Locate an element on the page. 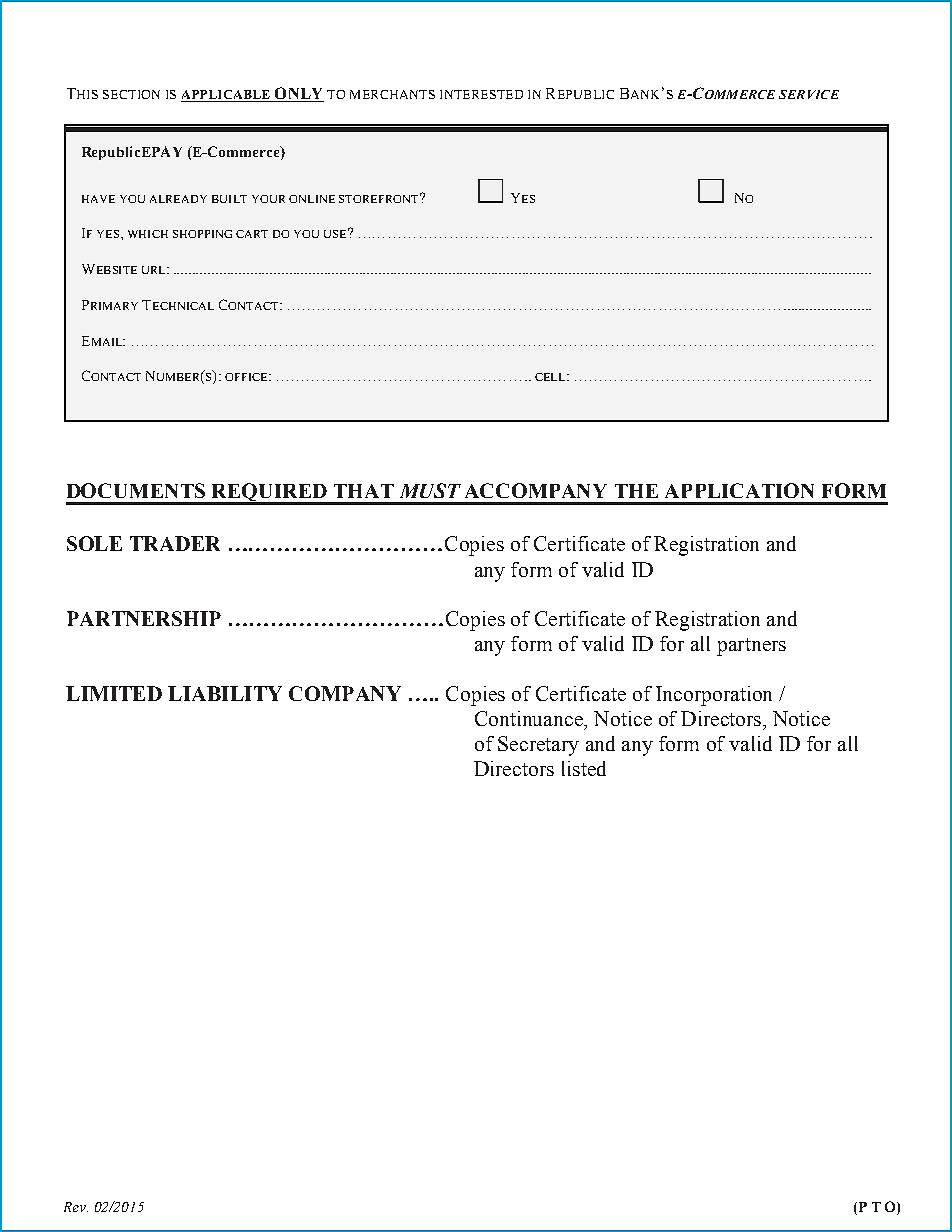  Secretary is located at coordinates (538, 746).
